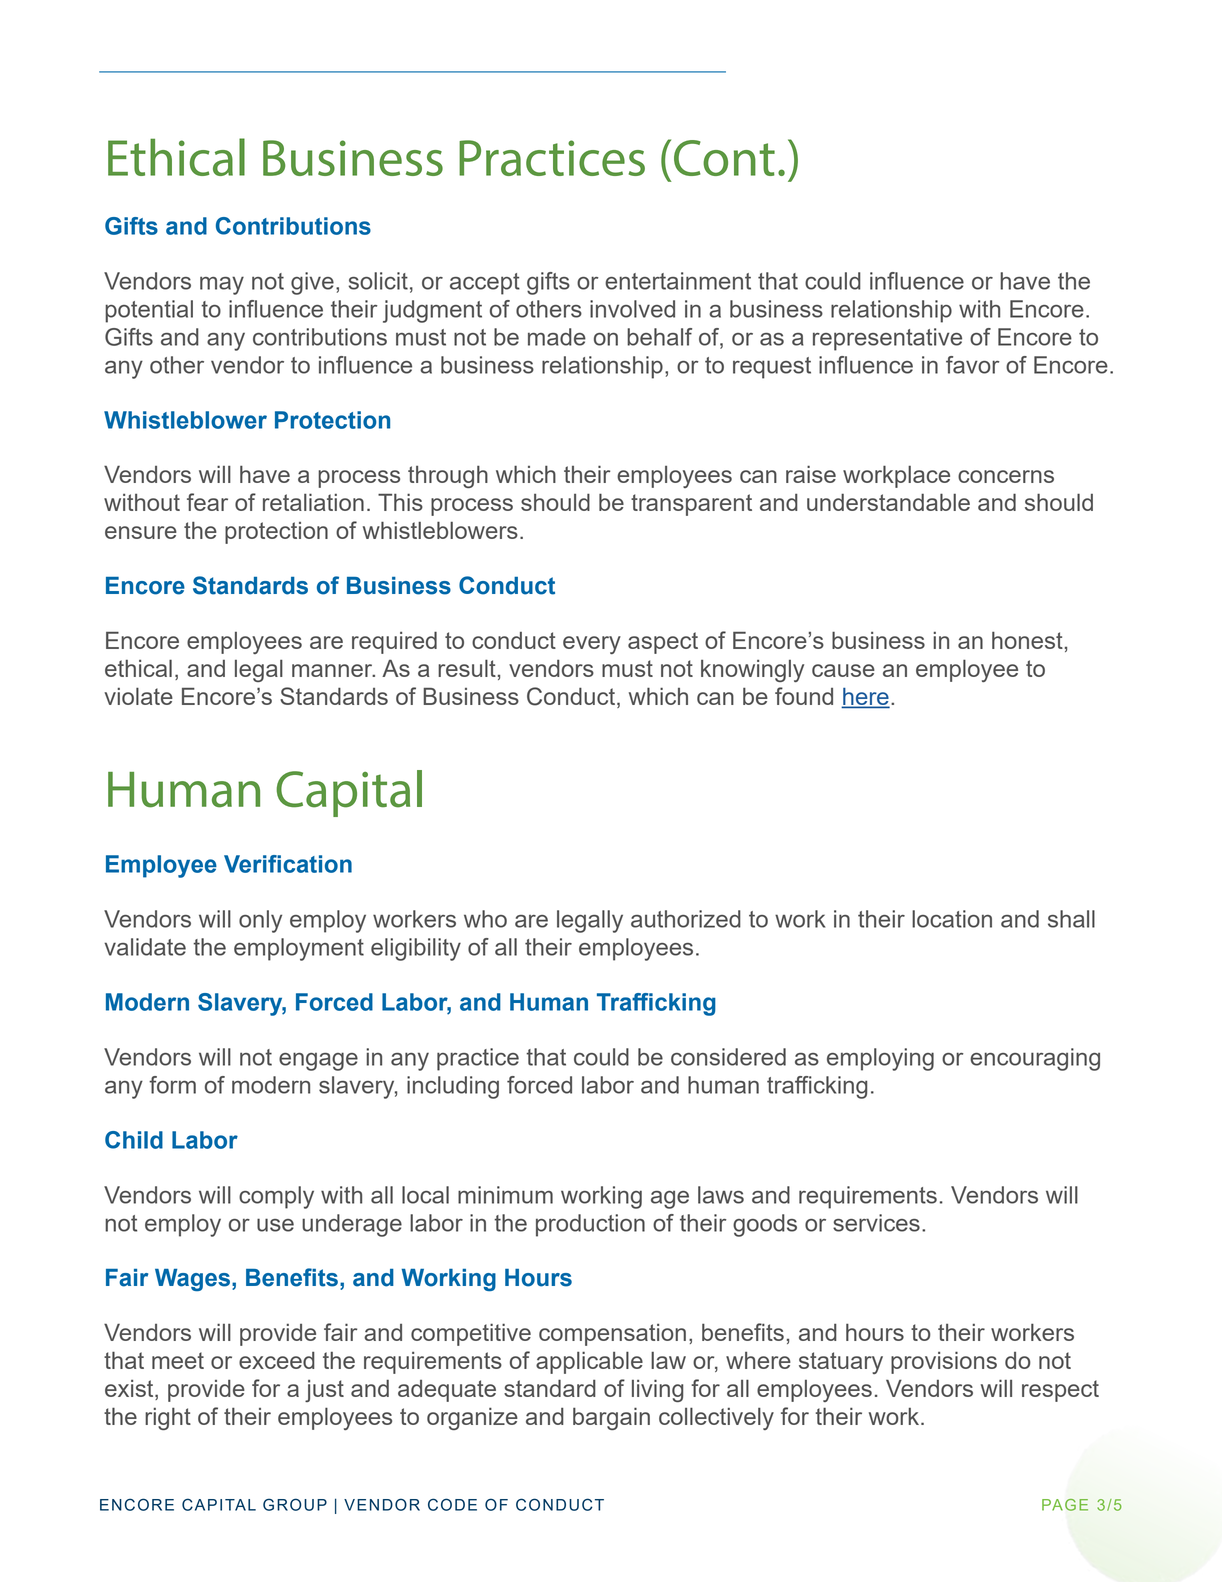 The height and width of the screenshot is (1582, 1222). I want to click on every, so click(592, 645).
